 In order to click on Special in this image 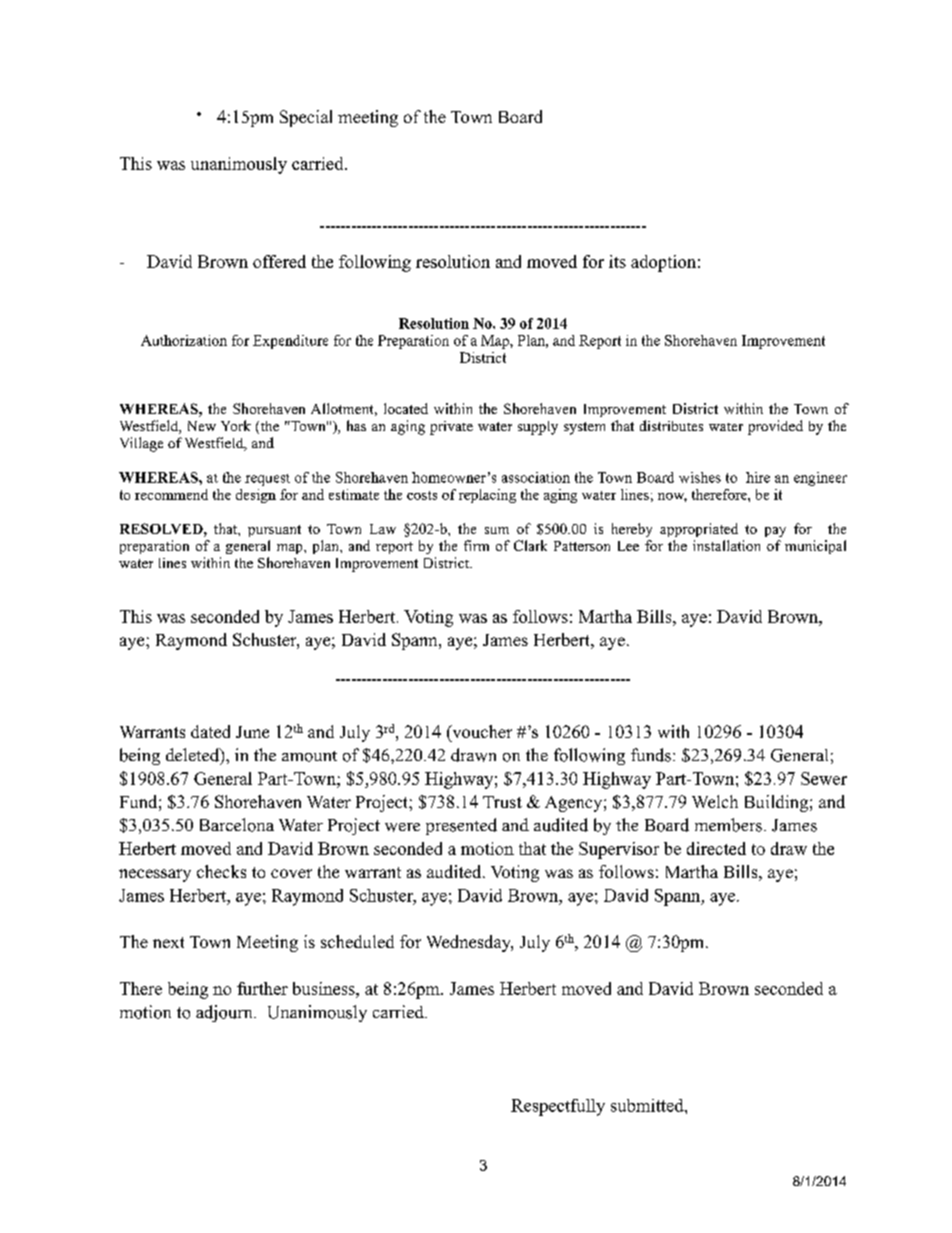, I will do `click(306, 118)`.
